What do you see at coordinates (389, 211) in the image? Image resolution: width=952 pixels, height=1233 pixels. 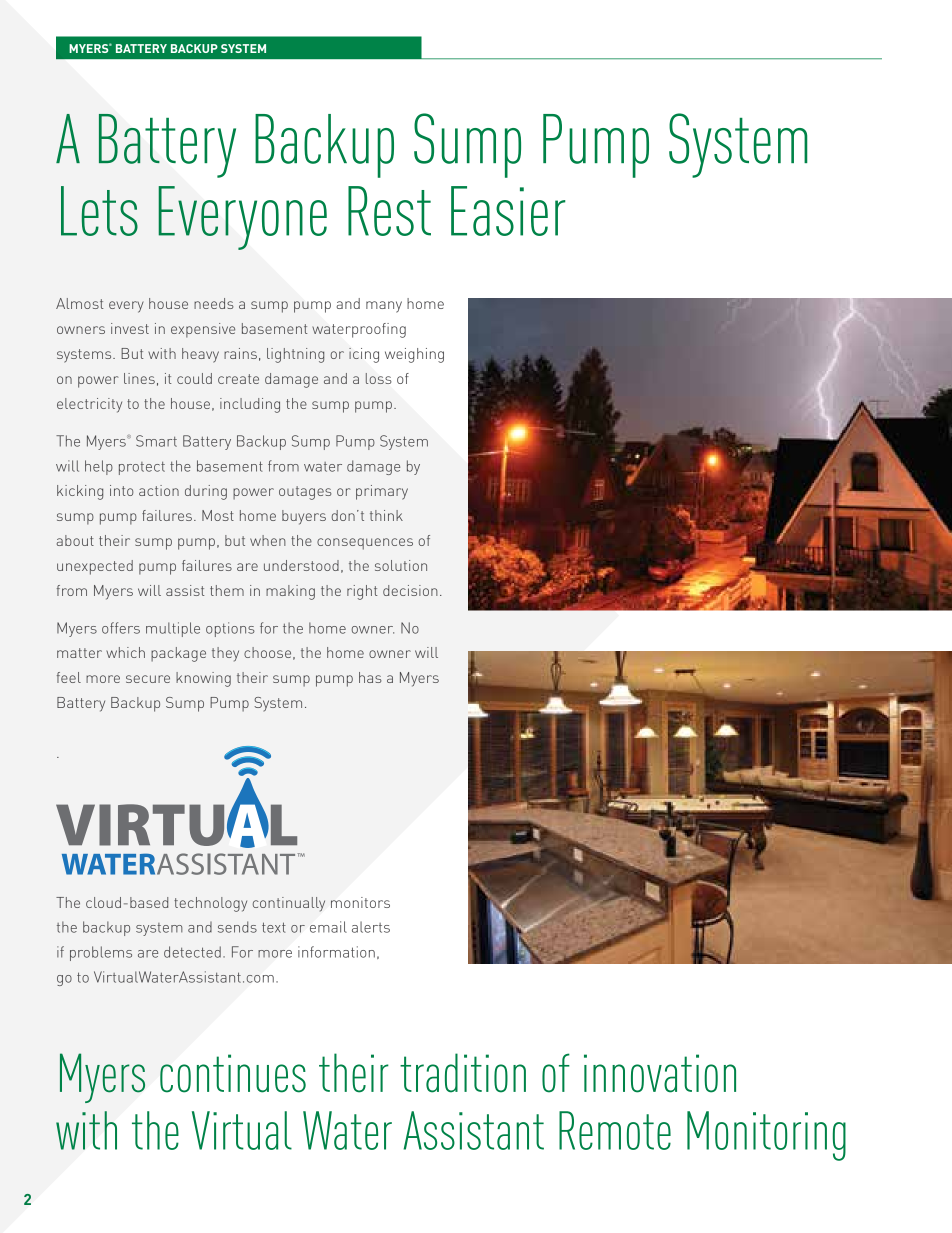 I see `Rest` at bounding box center [389, 211].
